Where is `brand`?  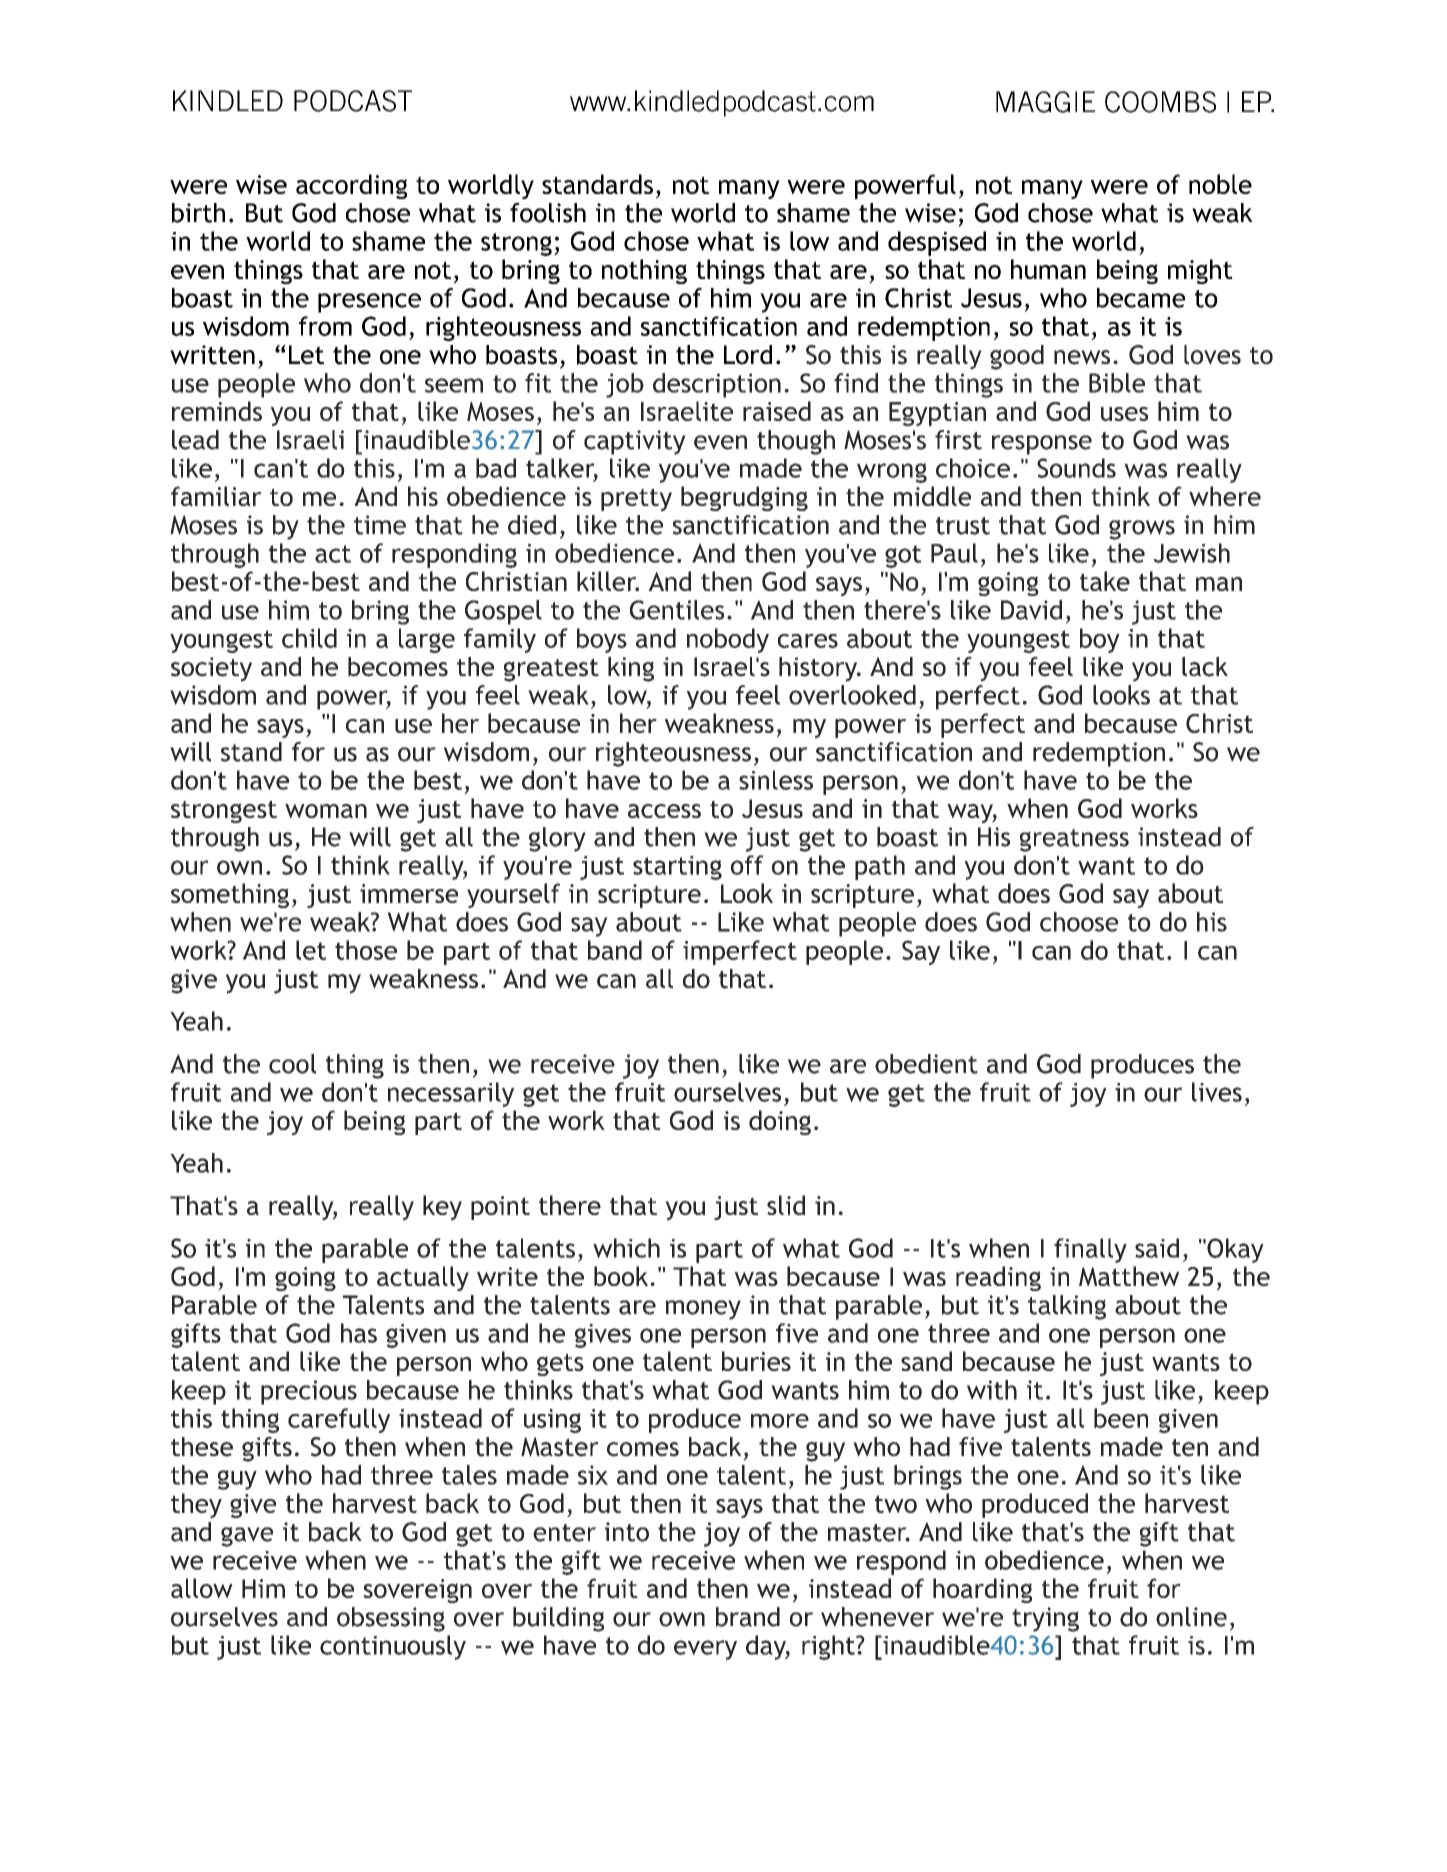 brand is located at coordinates (748, 1617).
